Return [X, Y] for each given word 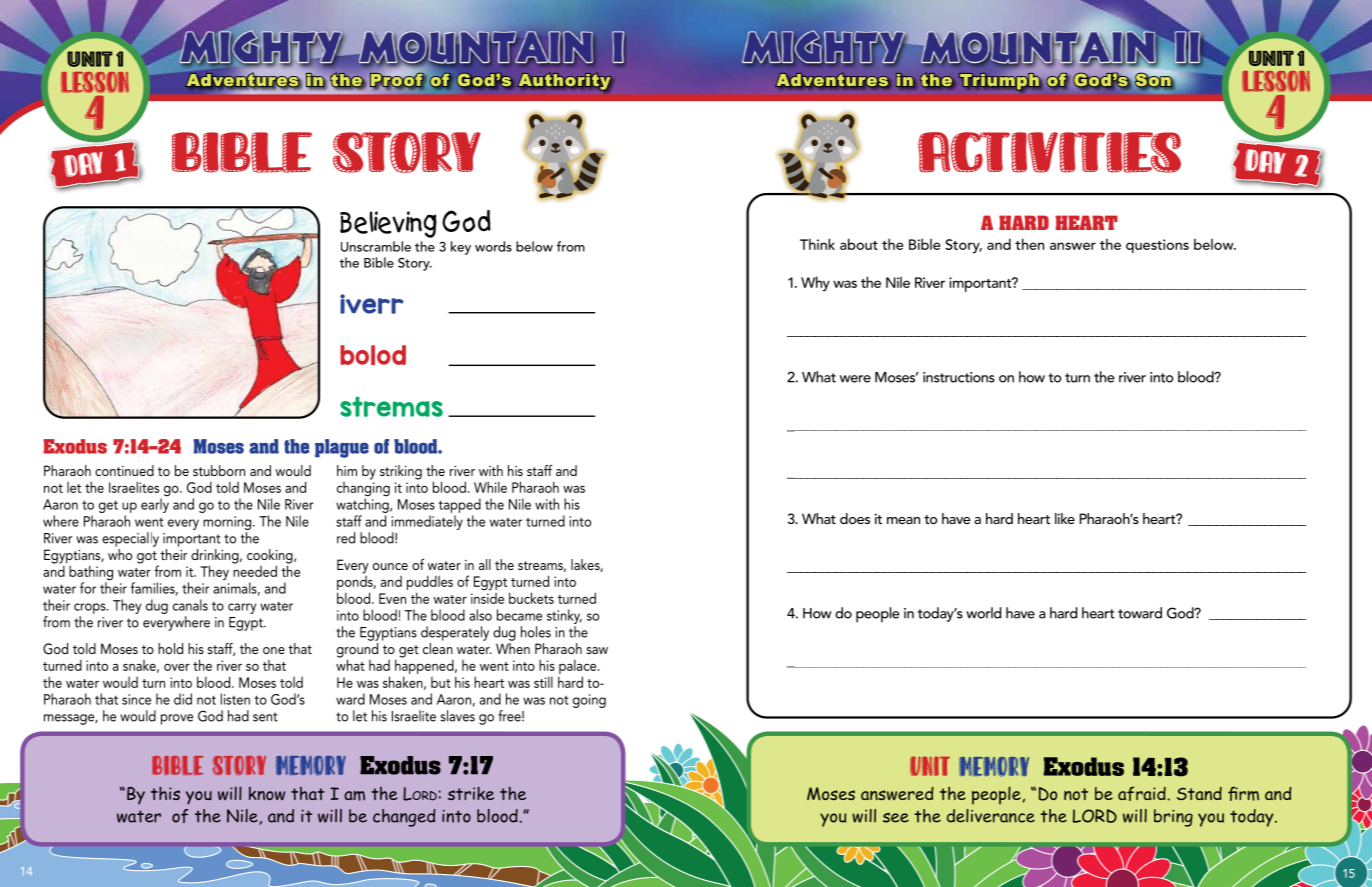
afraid [1143, 793]
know [267, 793]
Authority [565, 82]
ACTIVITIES [1049, 152]
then [1029, 244]
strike [471, 793]
